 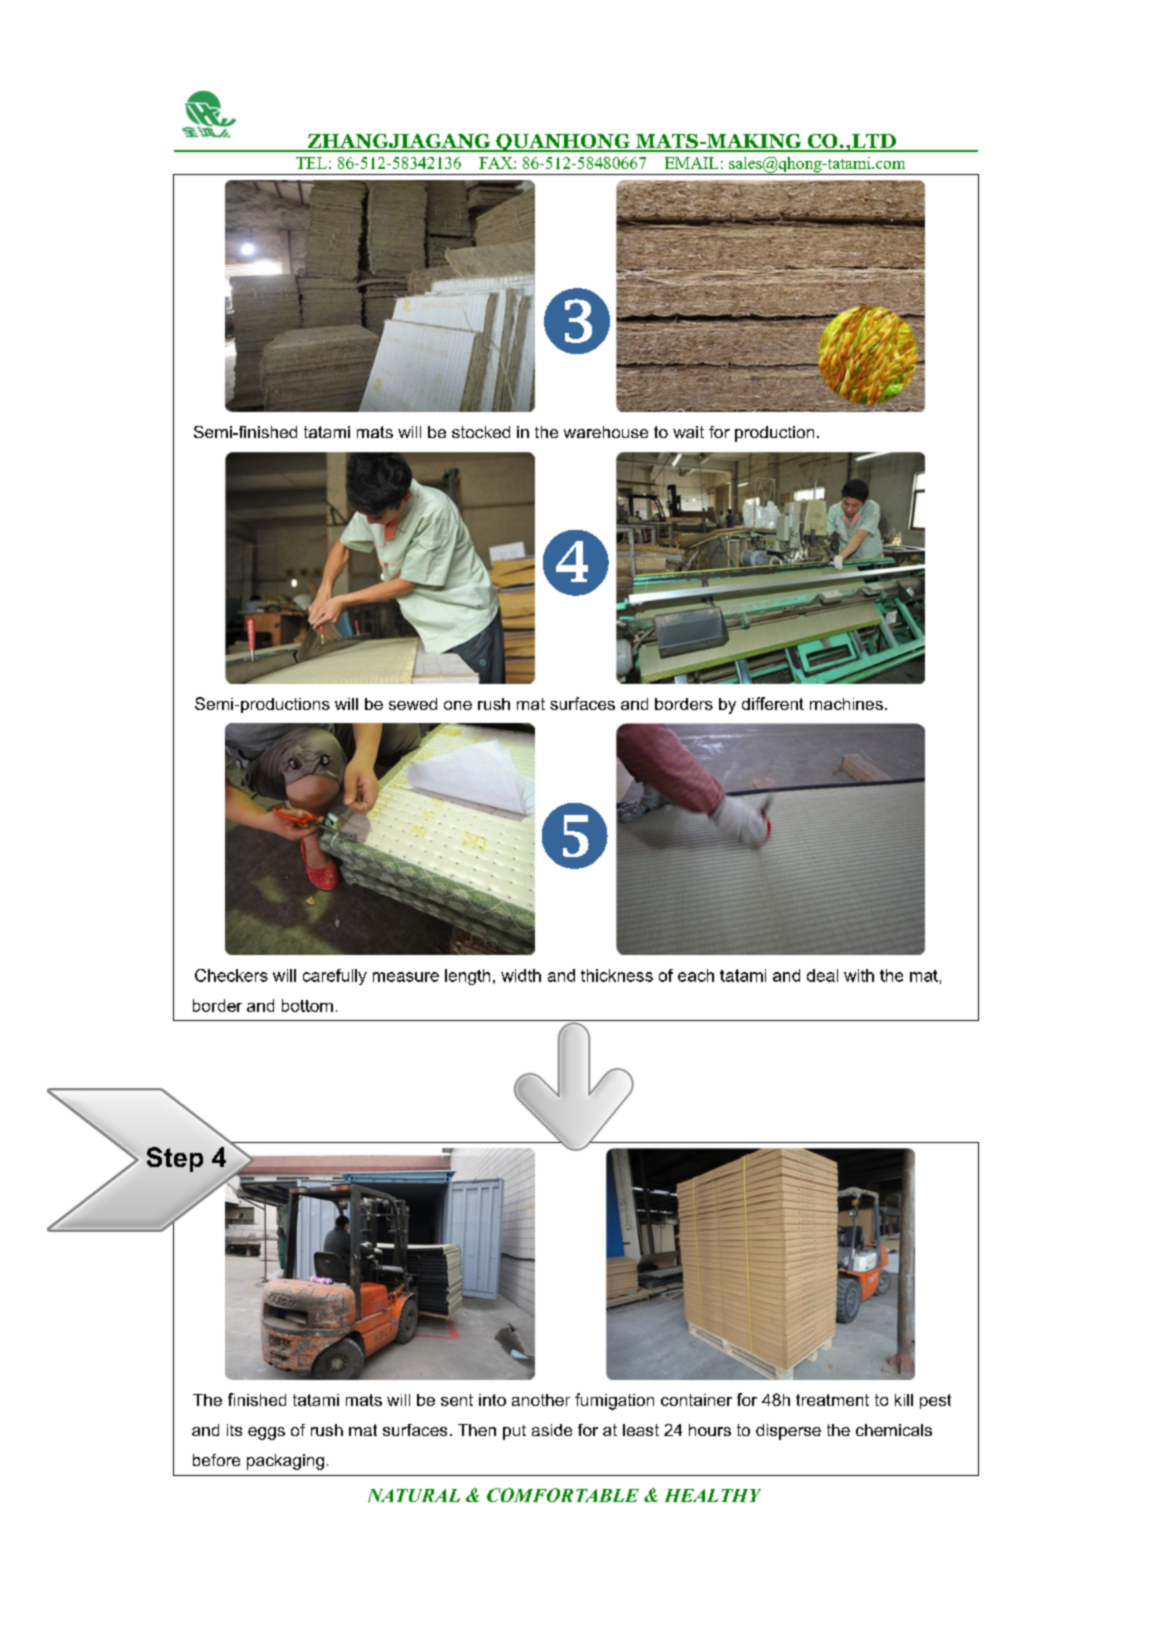 What do you see at coordinates (285, 1462) in the screenshot?
I see `packaging` at bounding box center [285, 1462].
